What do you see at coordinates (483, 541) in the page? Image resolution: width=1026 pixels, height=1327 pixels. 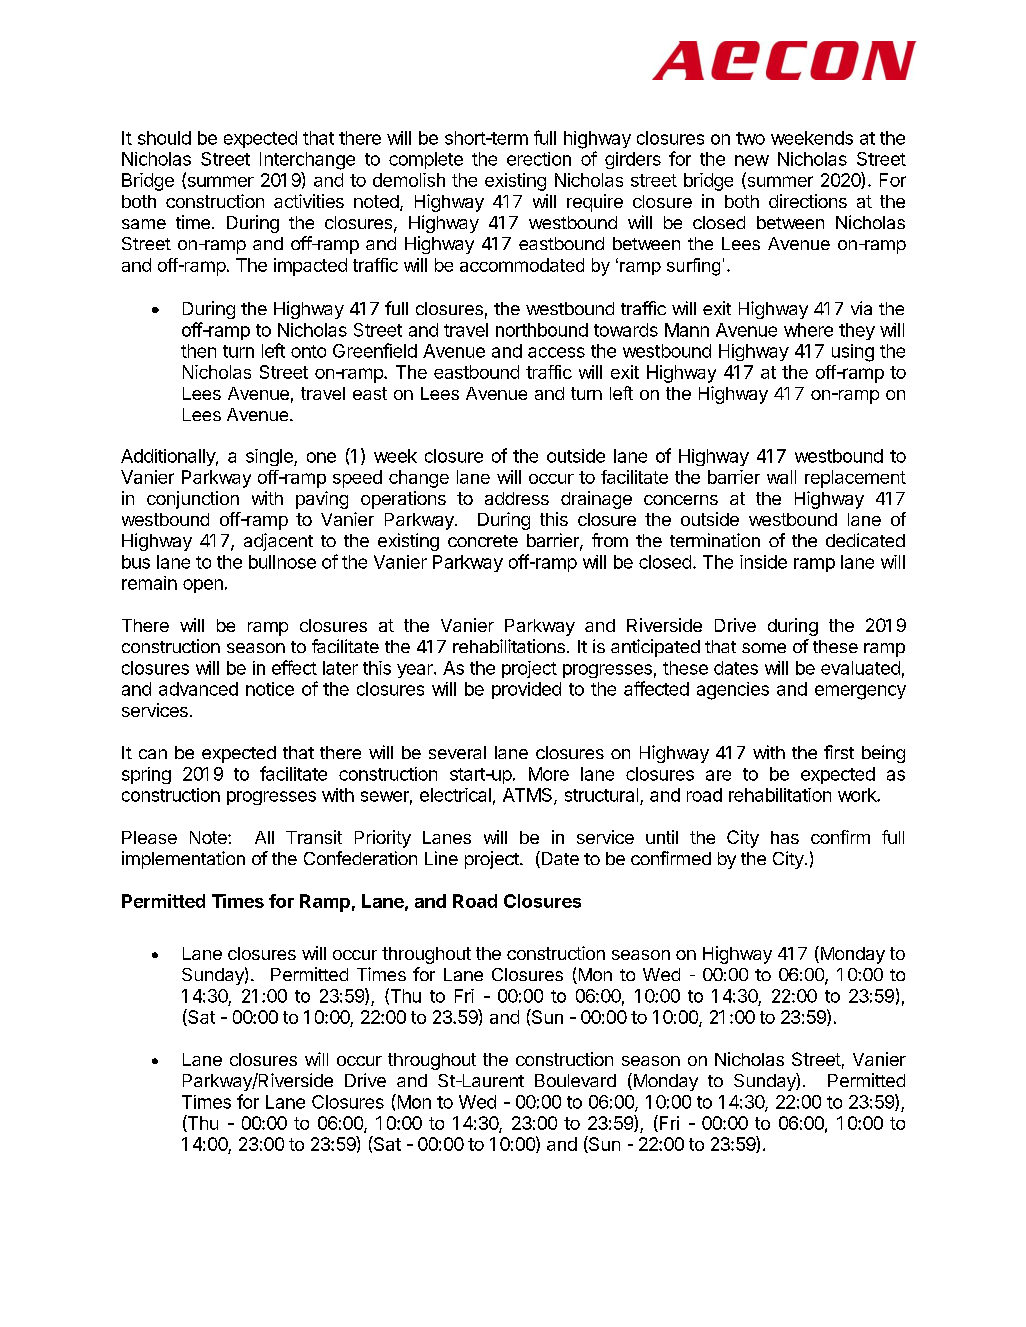 I see `concrete` at bounding box center [483, 541].
